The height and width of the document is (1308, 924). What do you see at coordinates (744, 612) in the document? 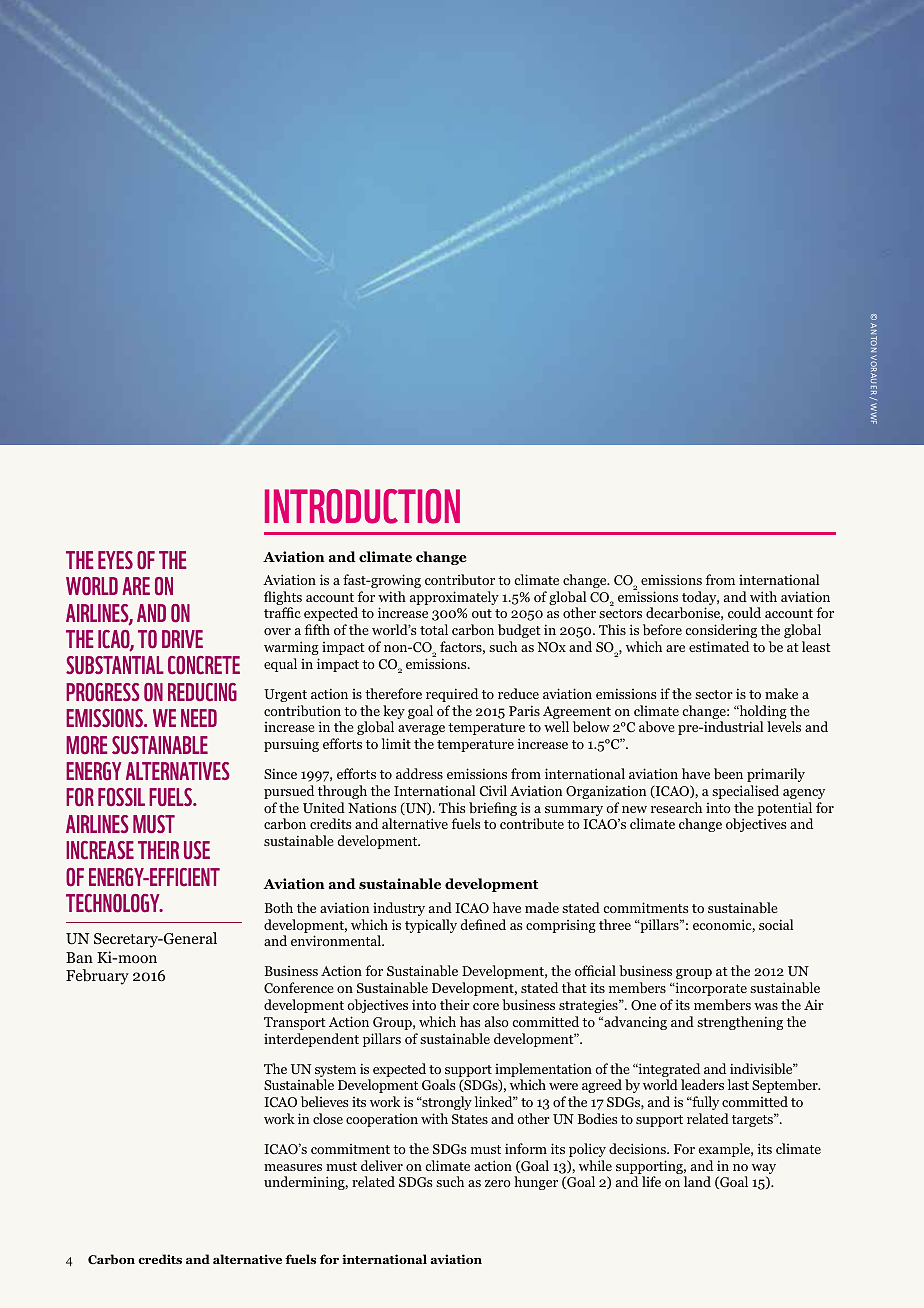
I see `could` at bounding box center [744, 612].
